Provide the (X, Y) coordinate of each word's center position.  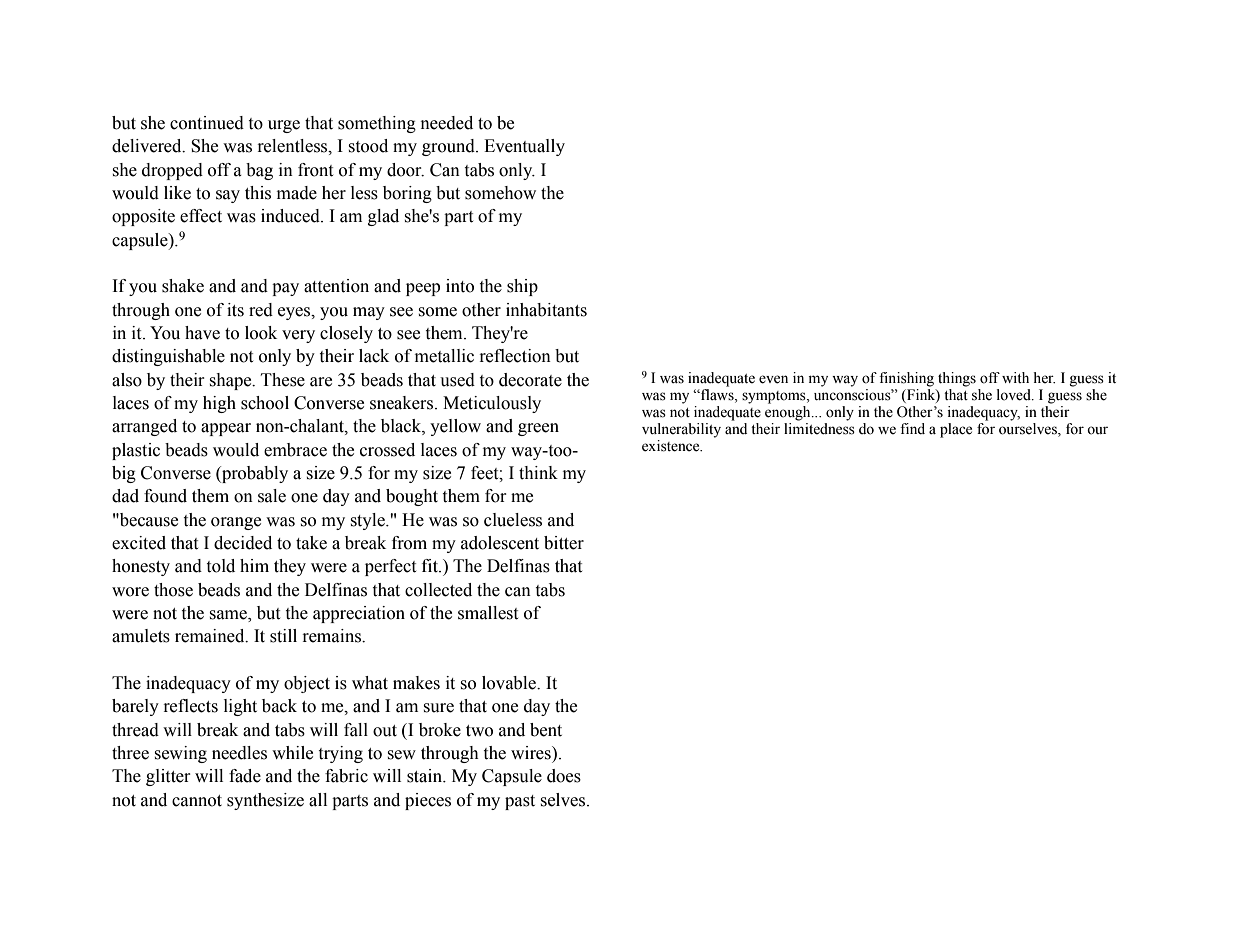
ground (449, 147)
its (235, 310)
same (229, 616)
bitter (564, 543)
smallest (488, 613)
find (912, 429)
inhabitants (546, 310)
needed (447, 123)
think (538, 473)
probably (254, 474)
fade (245, 776)
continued (207, 123)
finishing (906, 379)
